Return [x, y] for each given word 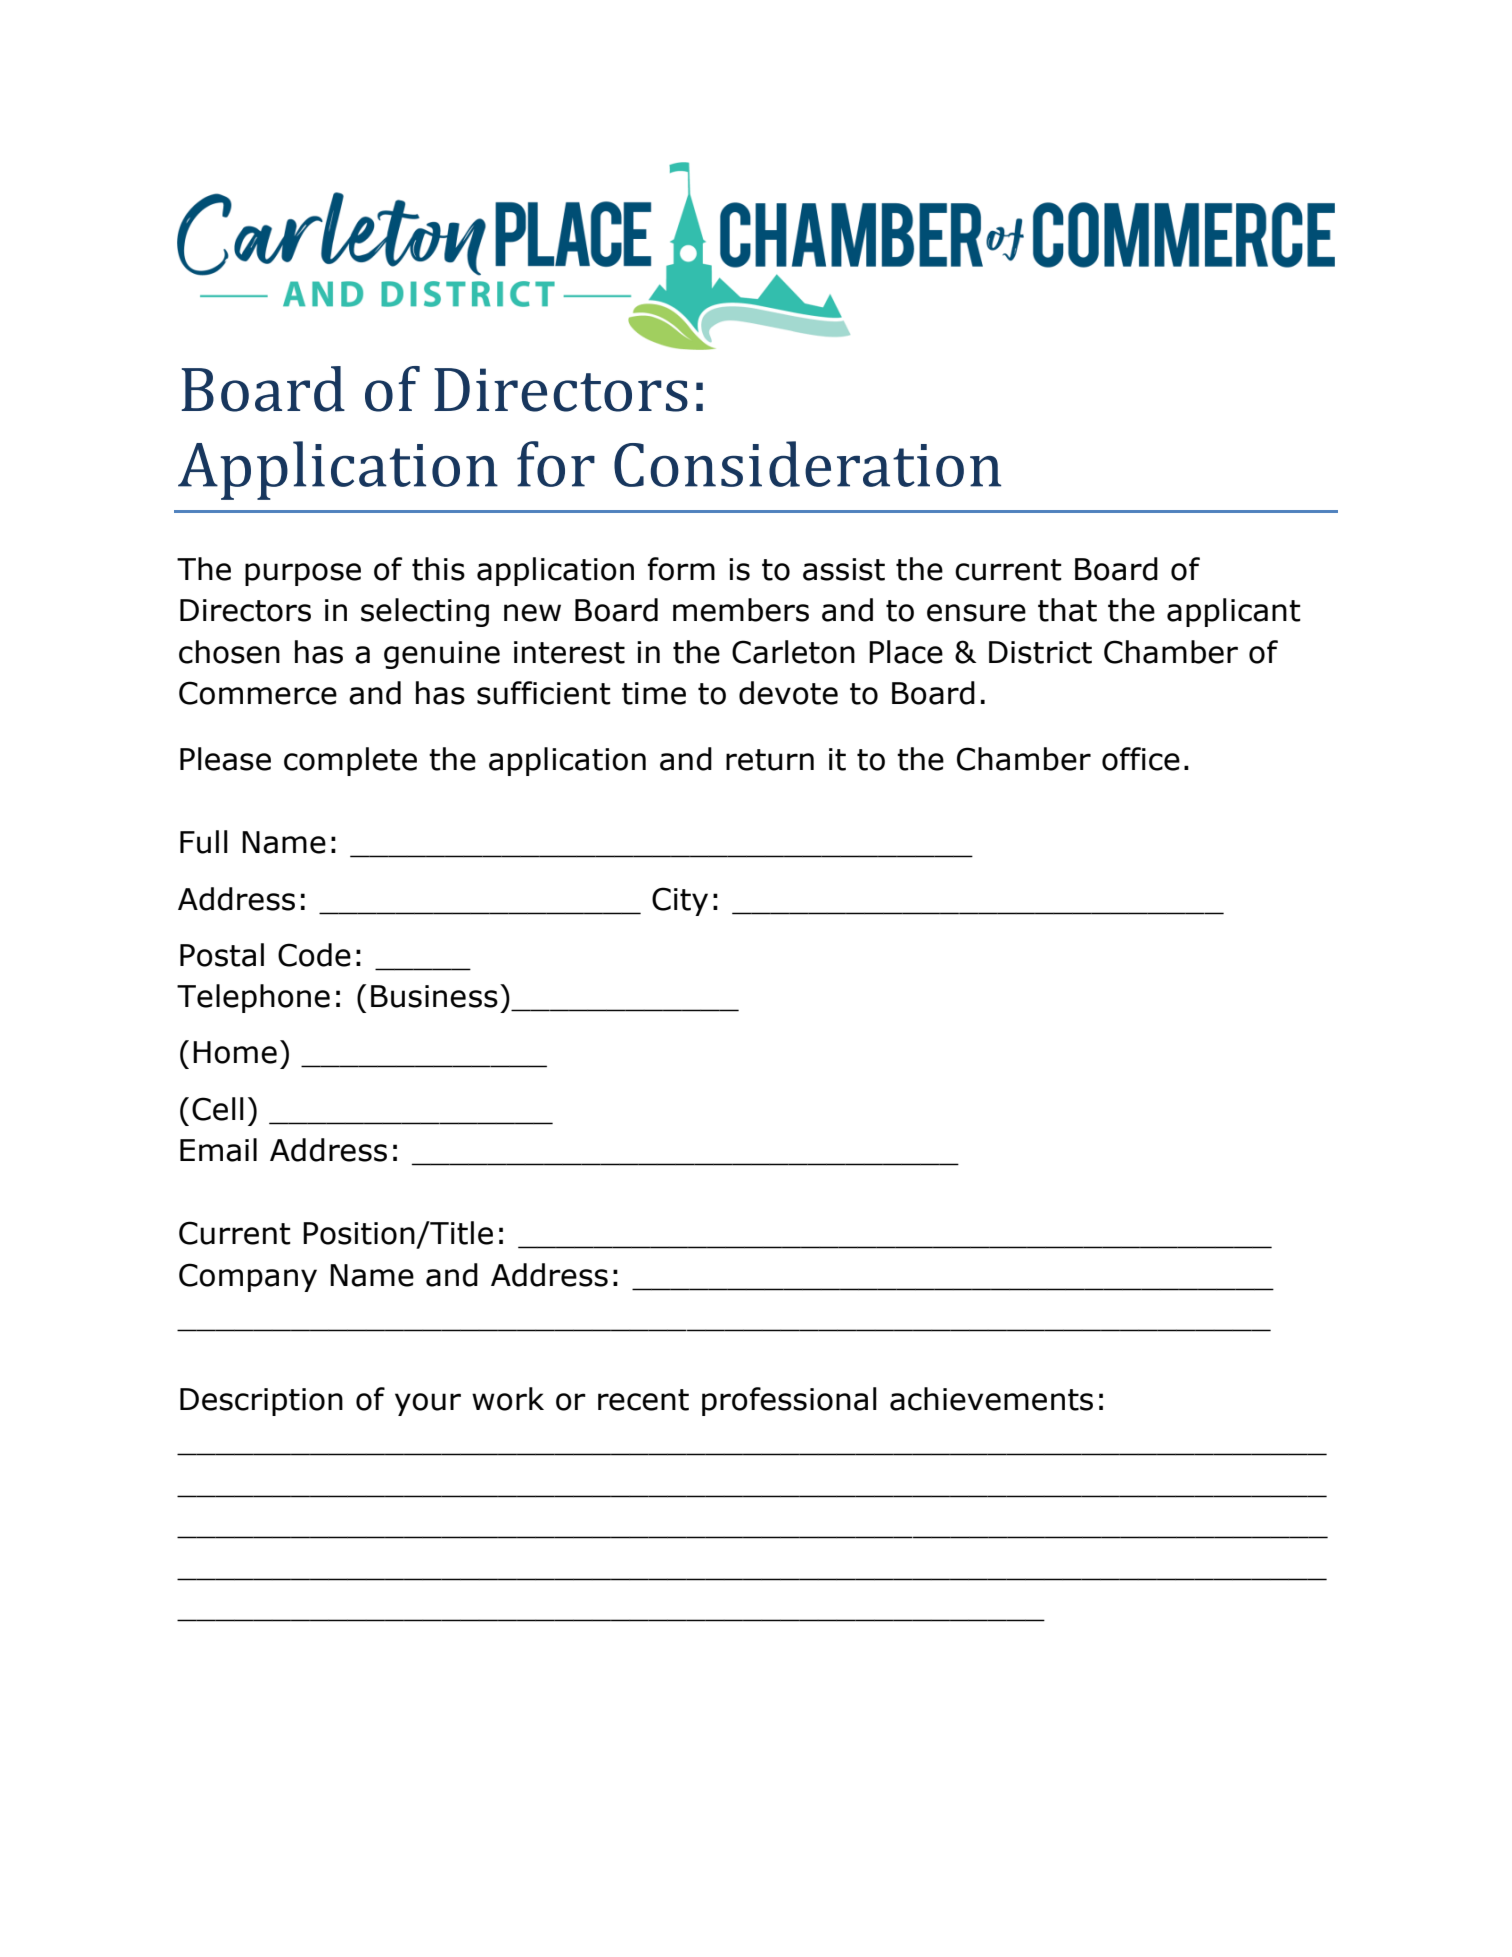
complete [350, 761]
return [770, 760]
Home [235, 1052]
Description [261, 1402]
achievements [991, 1399]
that [1067, 610]
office [1141, 759]
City [680, 901]
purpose [303, 574]
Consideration [807, 464]
